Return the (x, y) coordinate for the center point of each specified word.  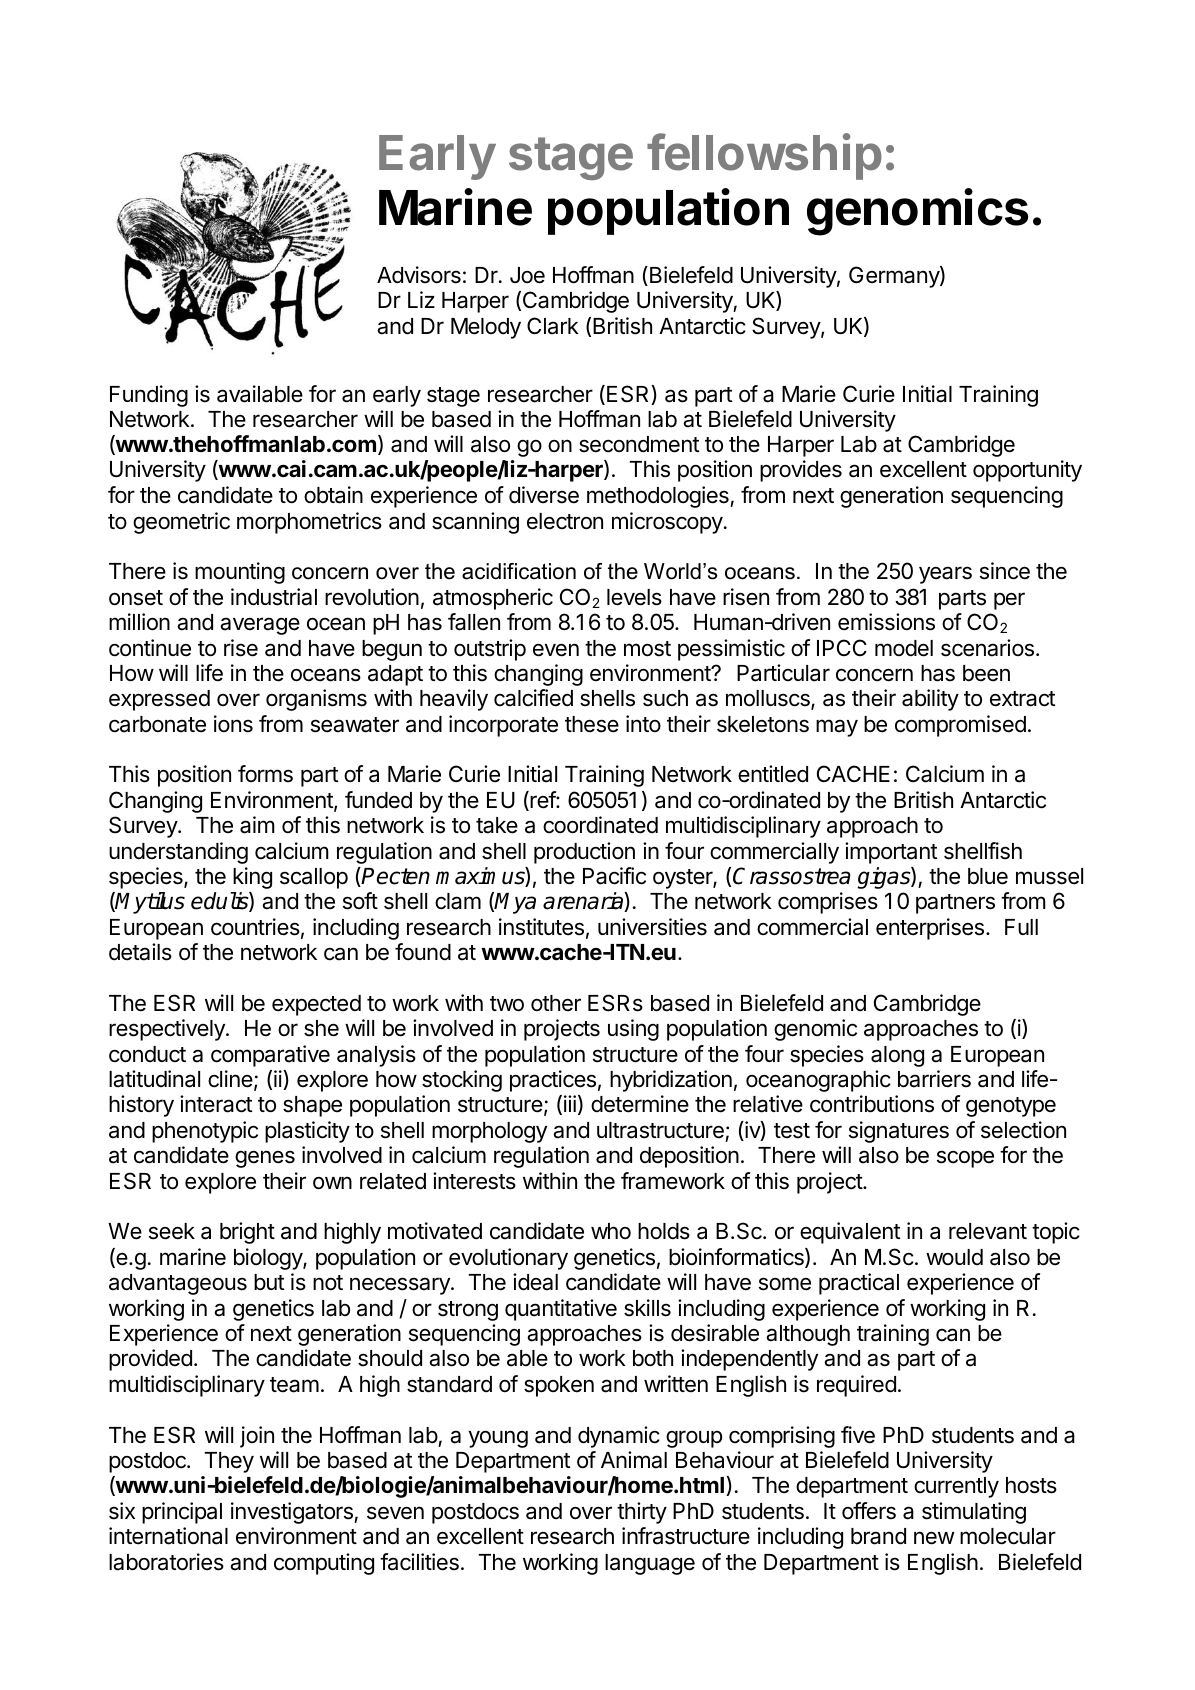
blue (988, 876)
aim (257, 825)
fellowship (764, 156)
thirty (642, 1513)
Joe (527, 275)
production (584, 853)
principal (182, 1513)
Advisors (419, 275)
